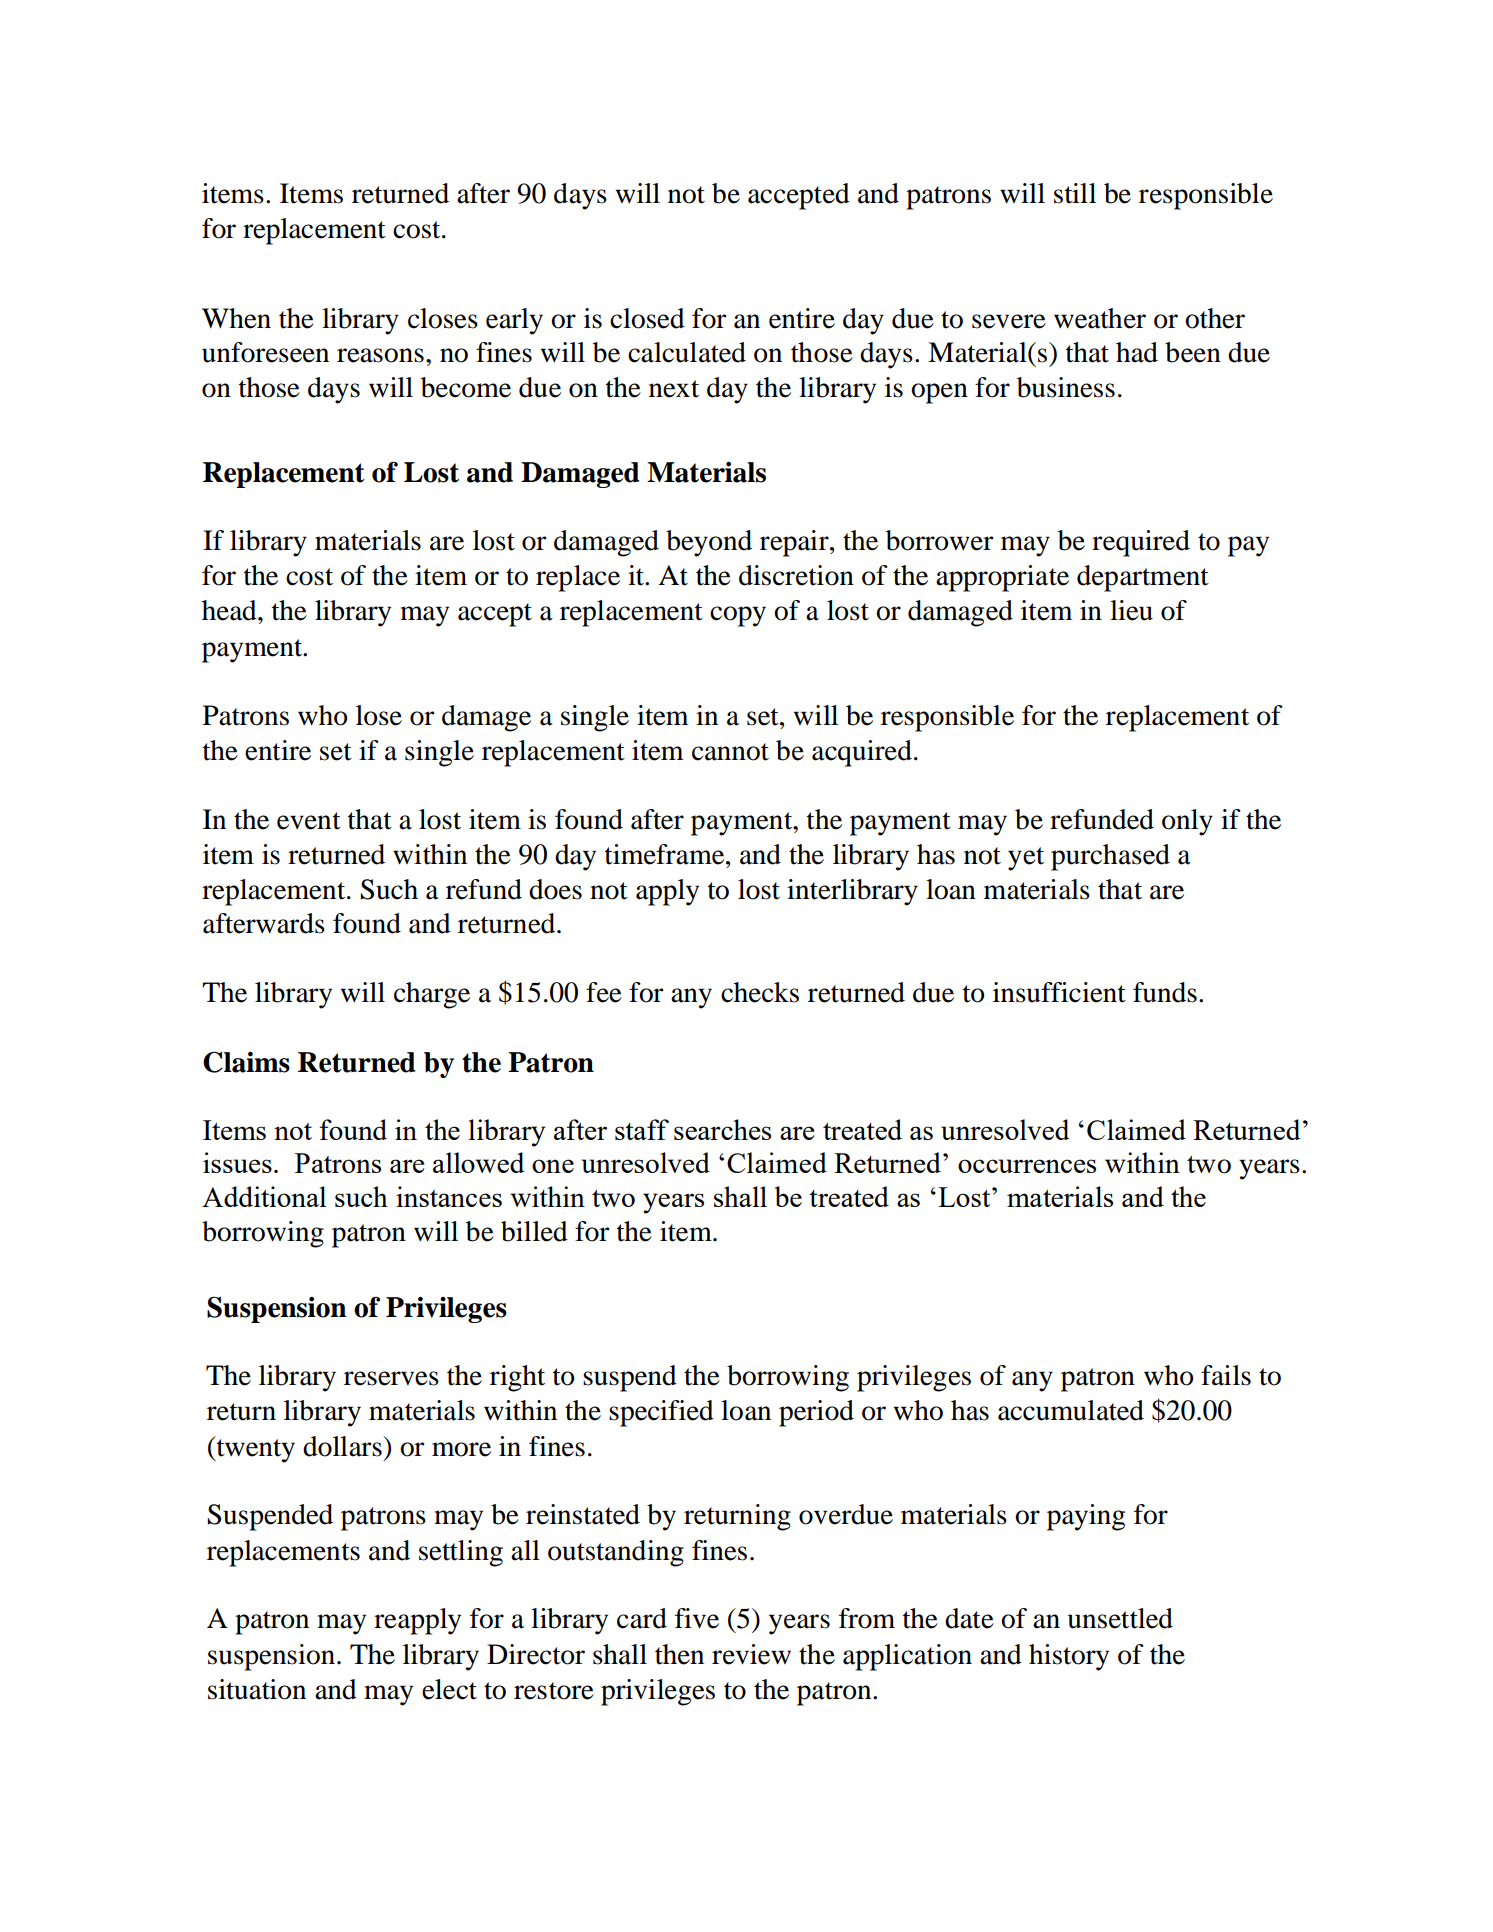  Describe the element at coordinates (1075, 193) in the page. I see `still` at that location.
